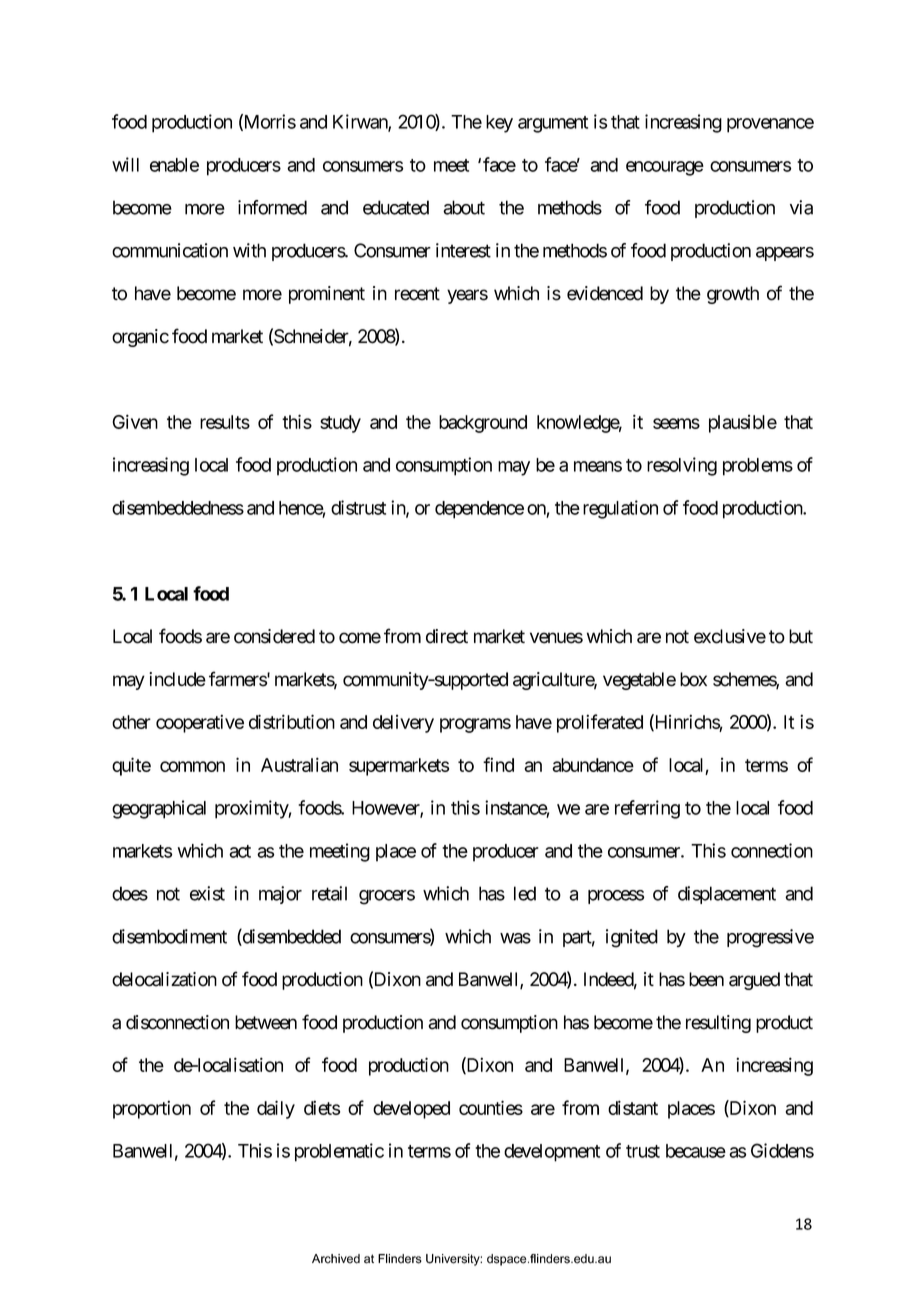 The image size is (924, 1308). What do you see at coordinates (499, 124) in the image?
I see `key` at bounding box center [499, 124].
